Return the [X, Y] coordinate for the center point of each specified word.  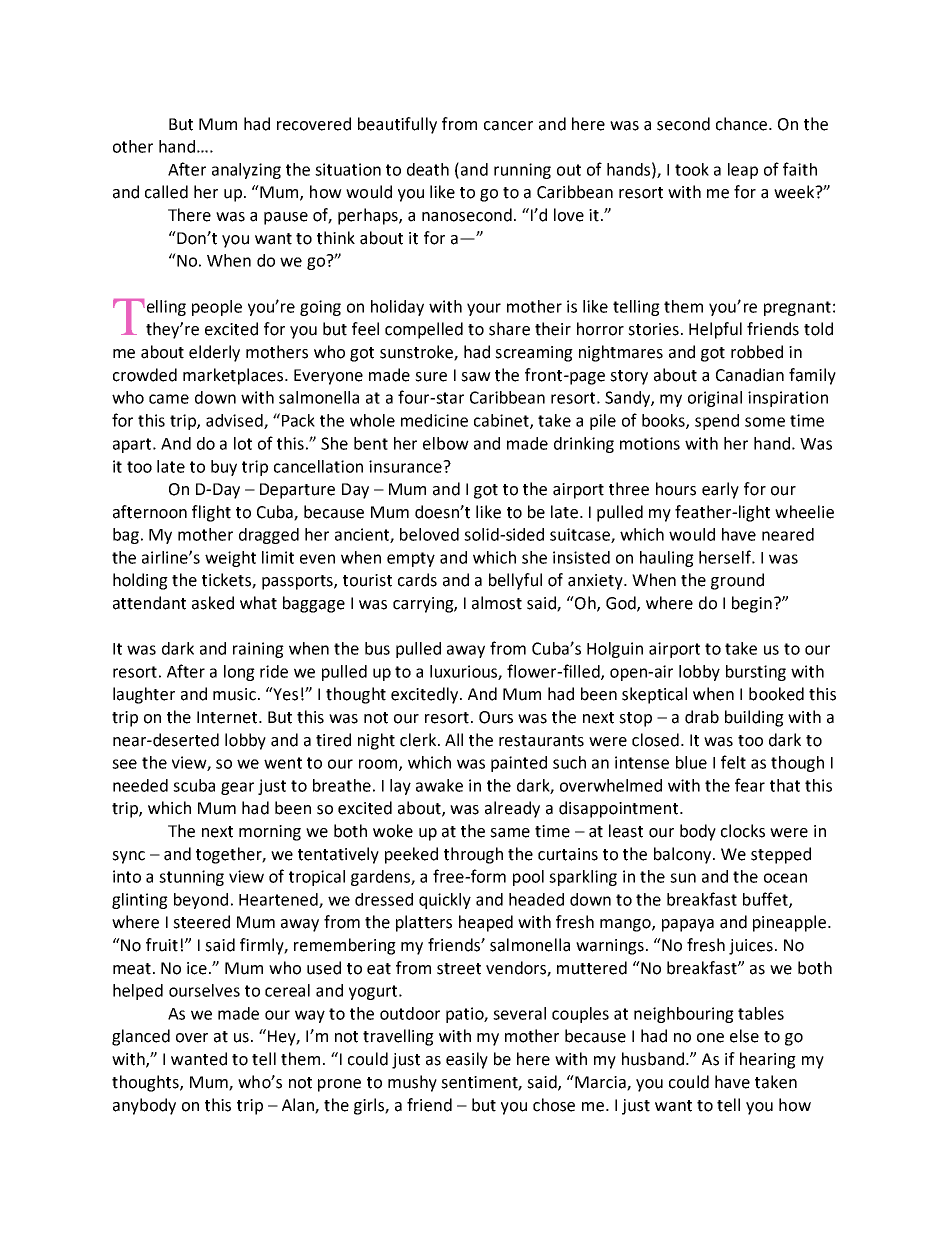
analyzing [246, 171]
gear [237, 788]
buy [224, 468]
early [720, 490]
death [428, 169]
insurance [406, 466]
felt [733, 762]
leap [743, 171]
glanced [141, 1037]
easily [467, 1060]
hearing [768, 1060]
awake [439, 785]
